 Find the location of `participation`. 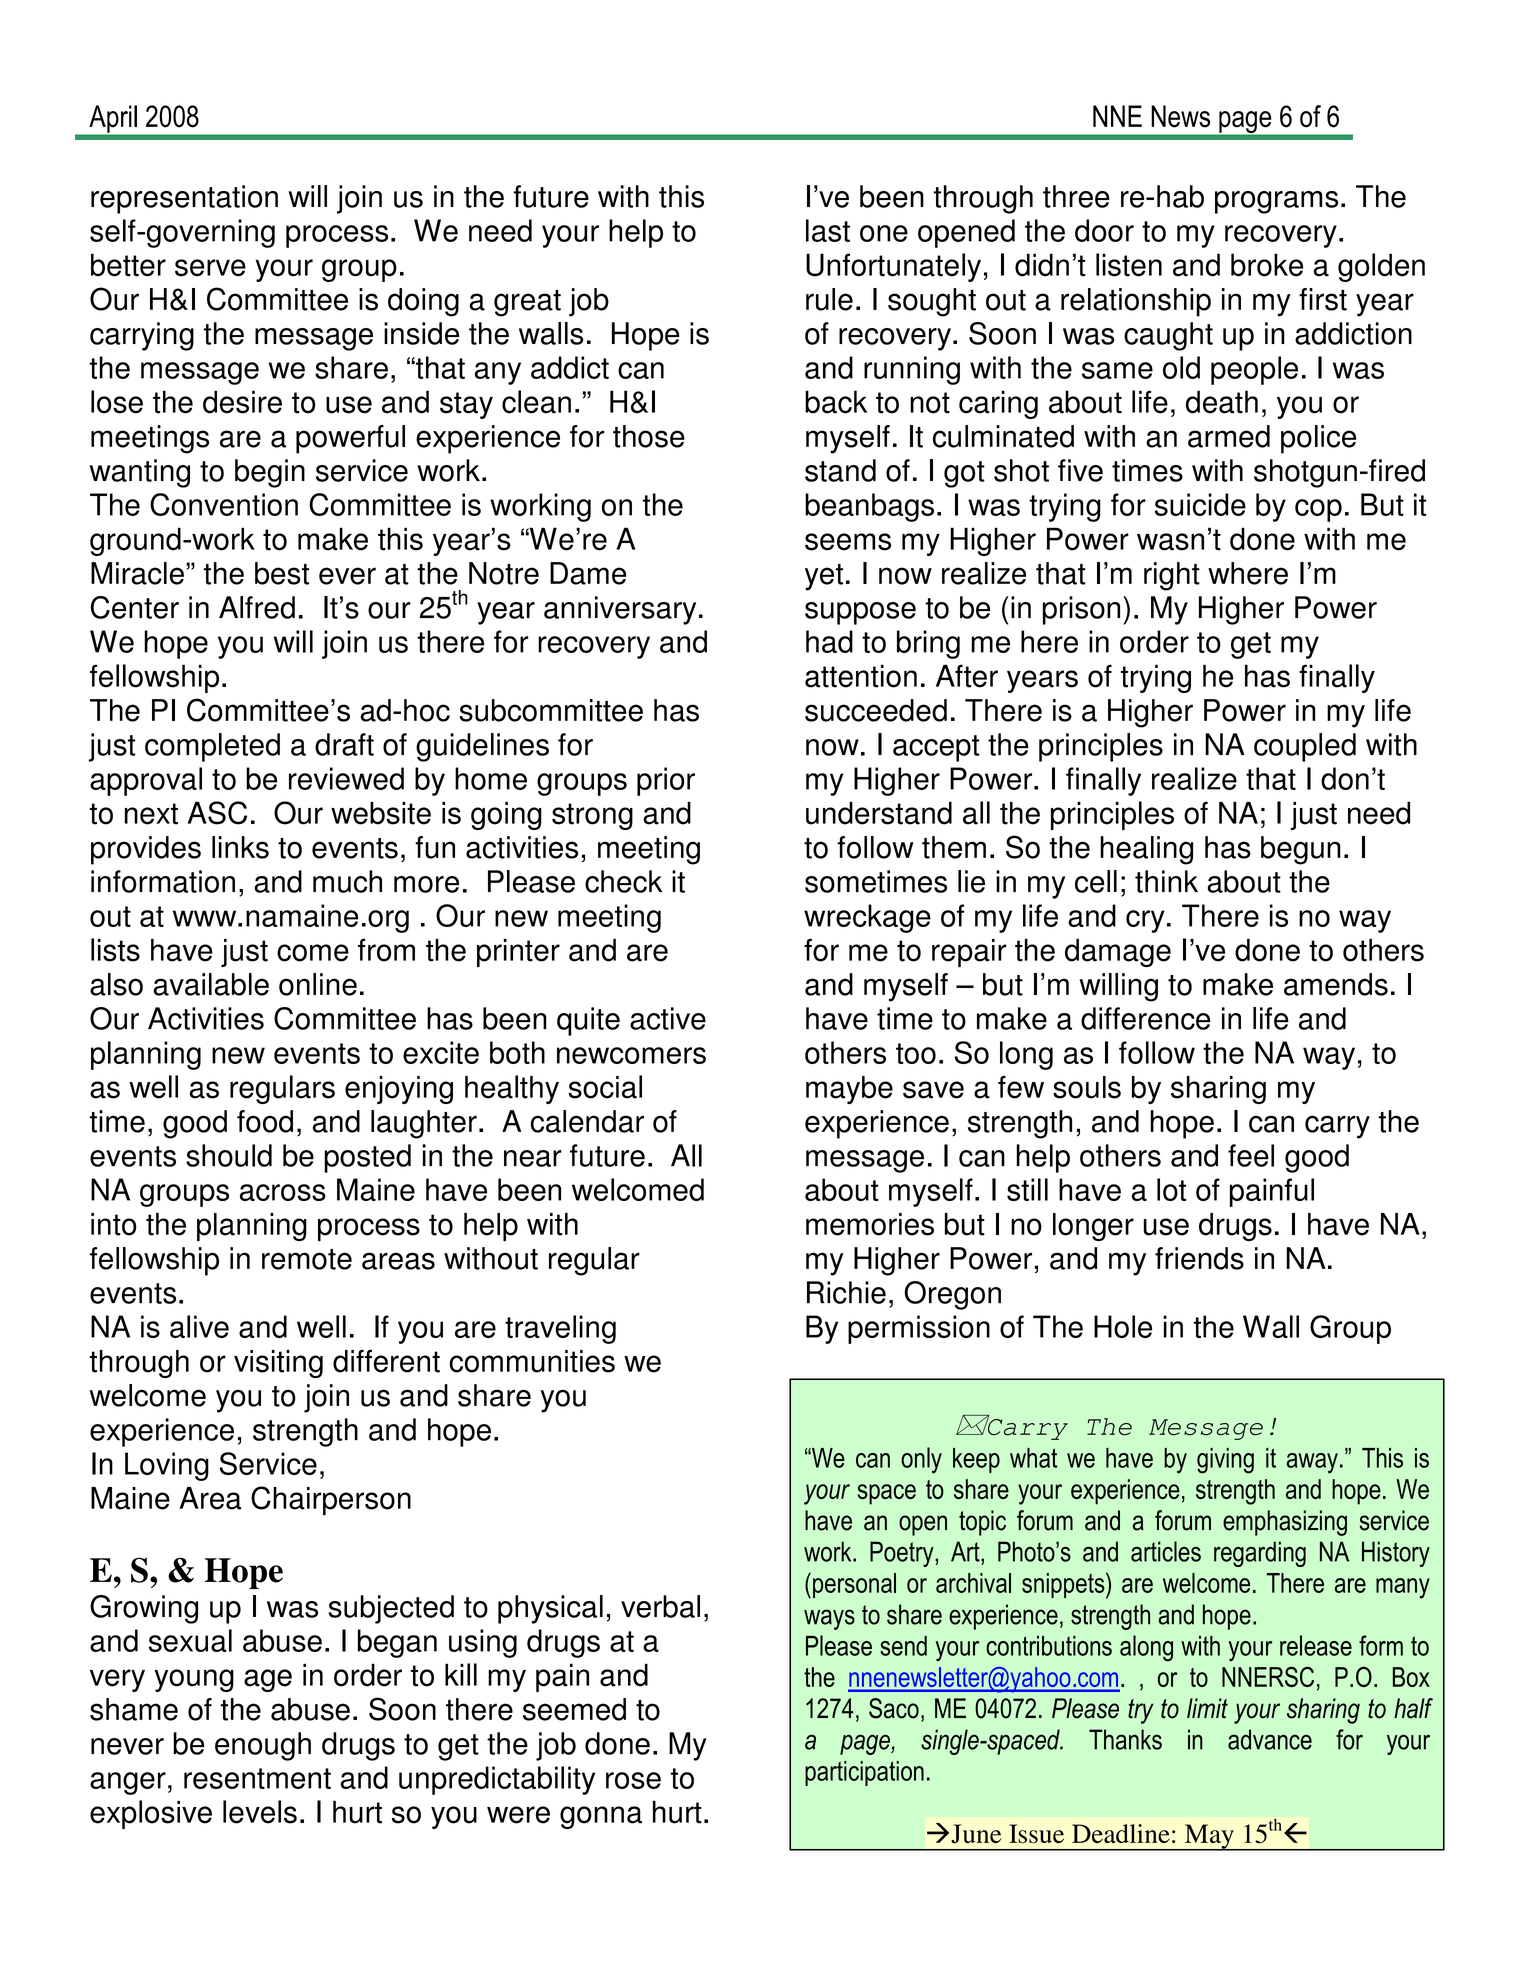

participation is located at coordinates (864, 1773).
